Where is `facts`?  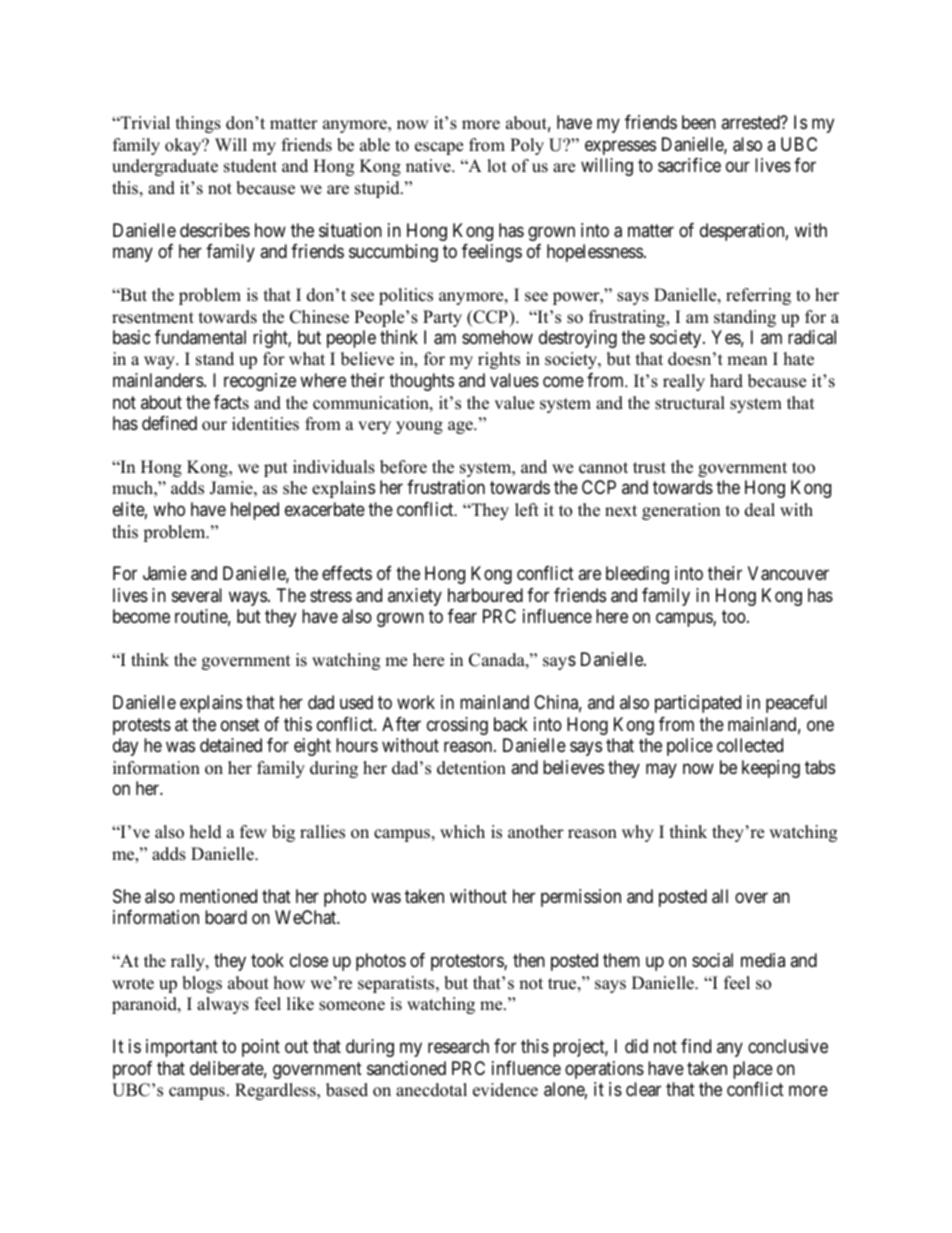
facts is located at coordinates (231, 402).
